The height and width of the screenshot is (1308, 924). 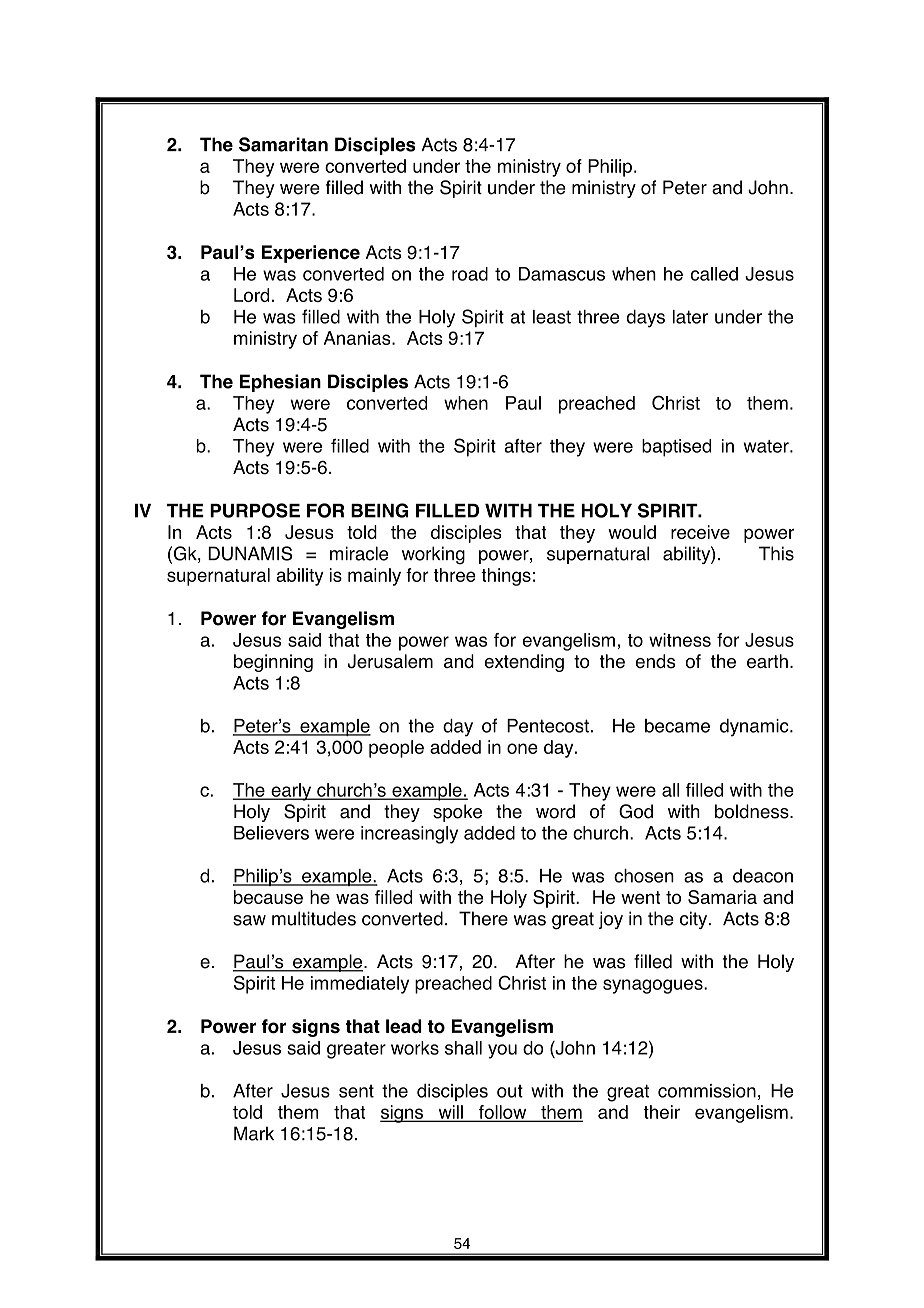 What do you see at coordinates (676, 448) in the screenshot?
I see `baptised` at bounding box center [676, 448].
